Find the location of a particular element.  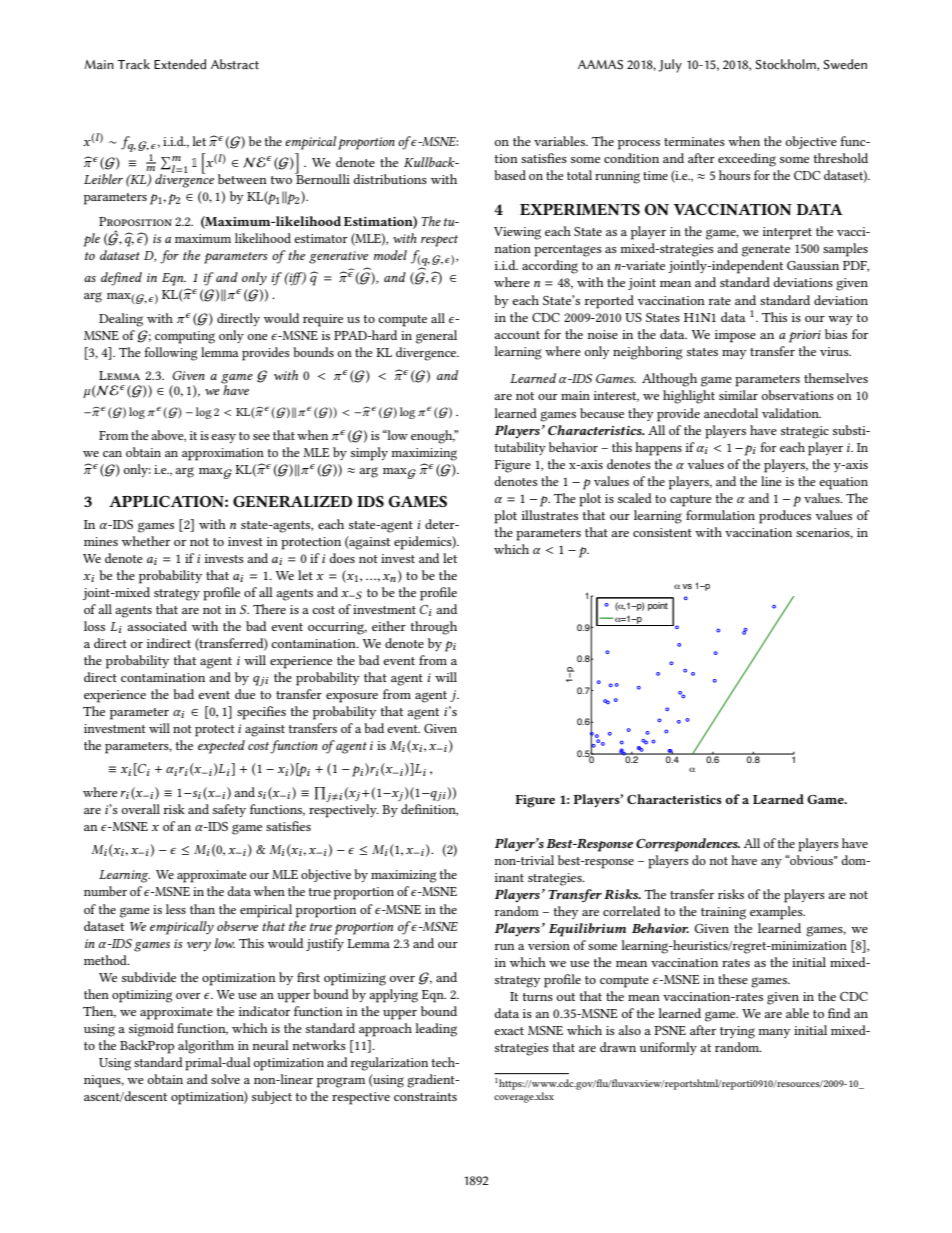

Extended is located at coordinates (180, 64).
